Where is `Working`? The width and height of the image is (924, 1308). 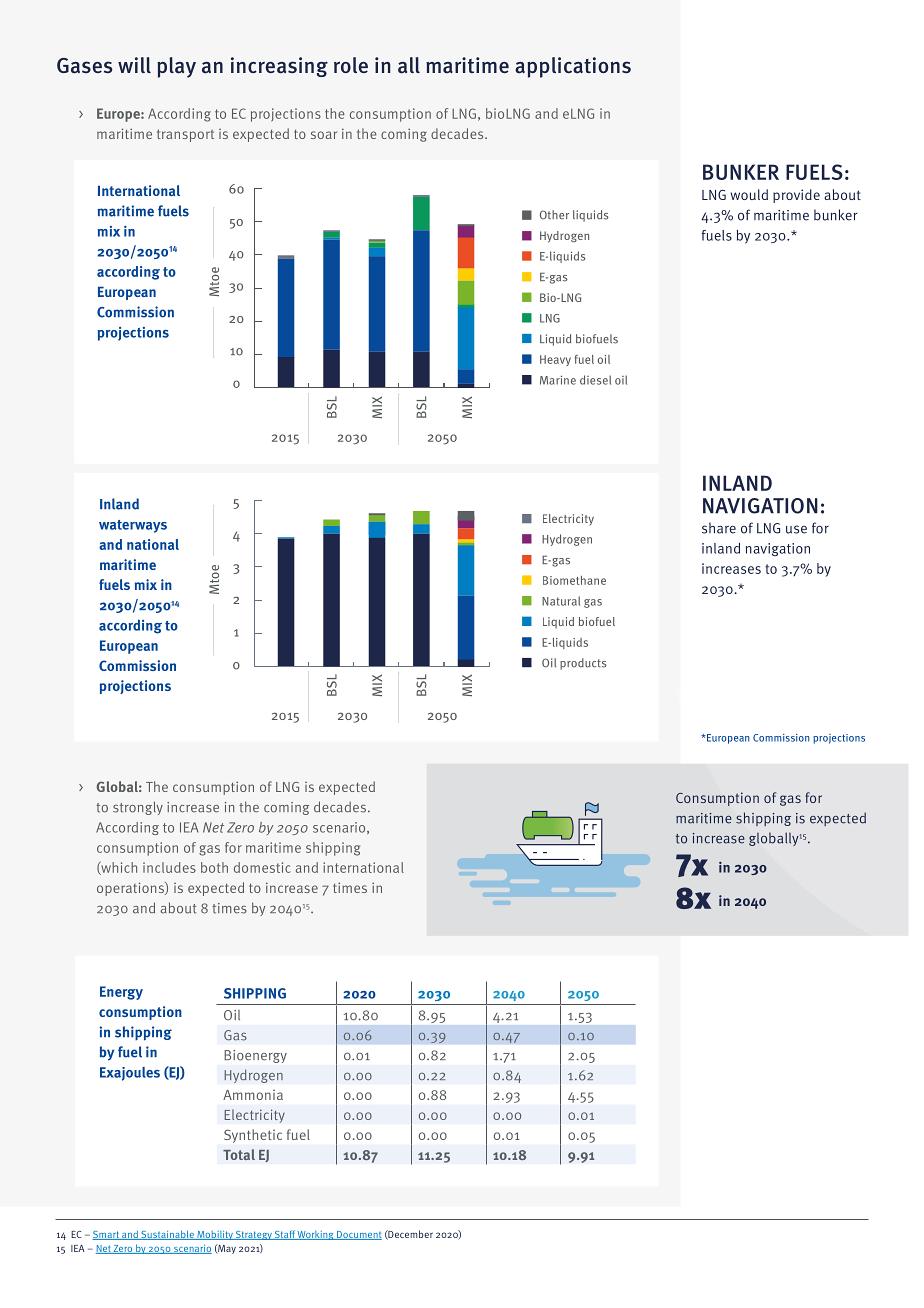 Working is located at coordinates (316, 1235).
